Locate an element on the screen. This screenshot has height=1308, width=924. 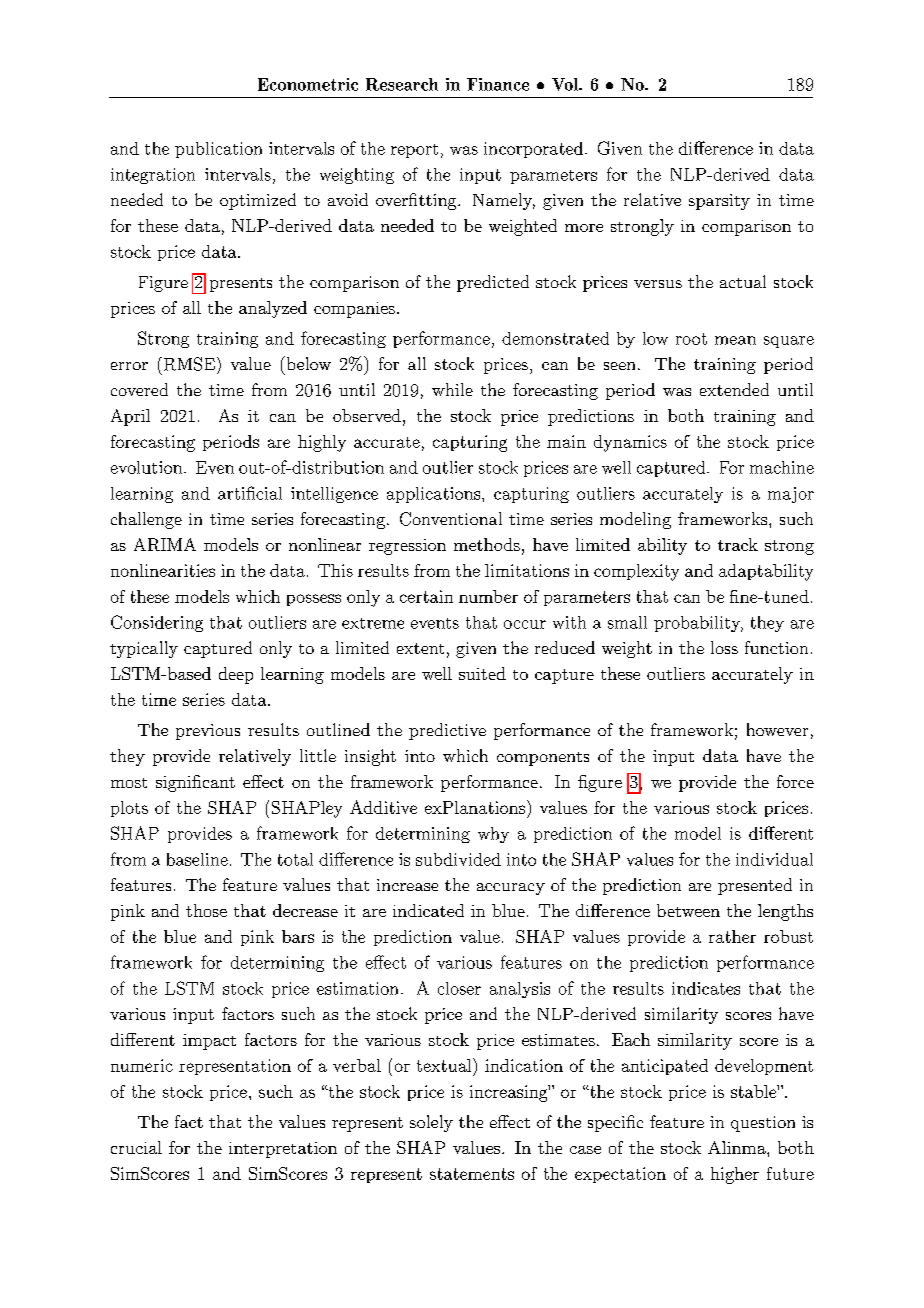
solely is located at coordinates (431, 1123).
